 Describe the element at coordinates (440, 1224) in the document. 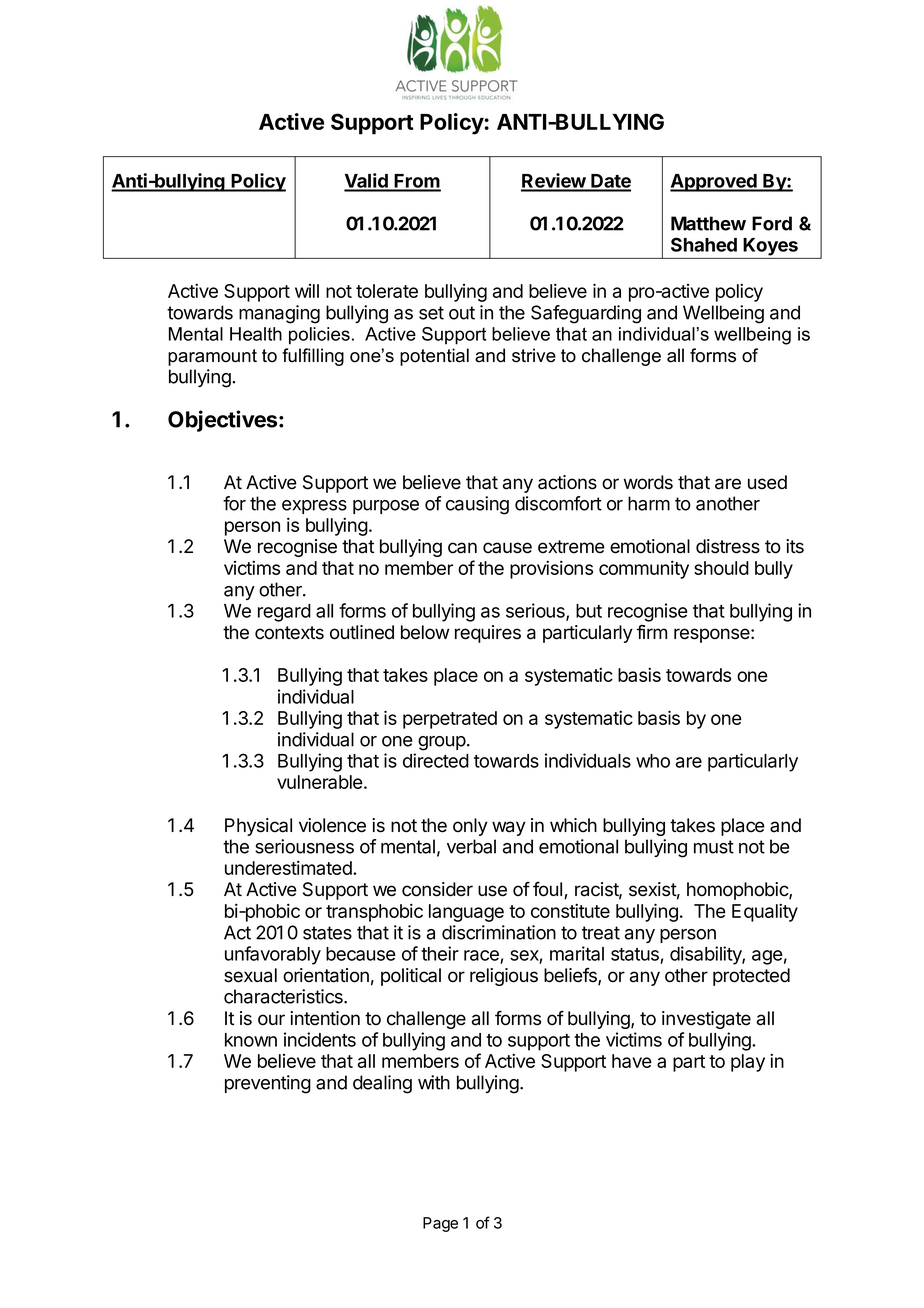

I see `Page` at that location.
